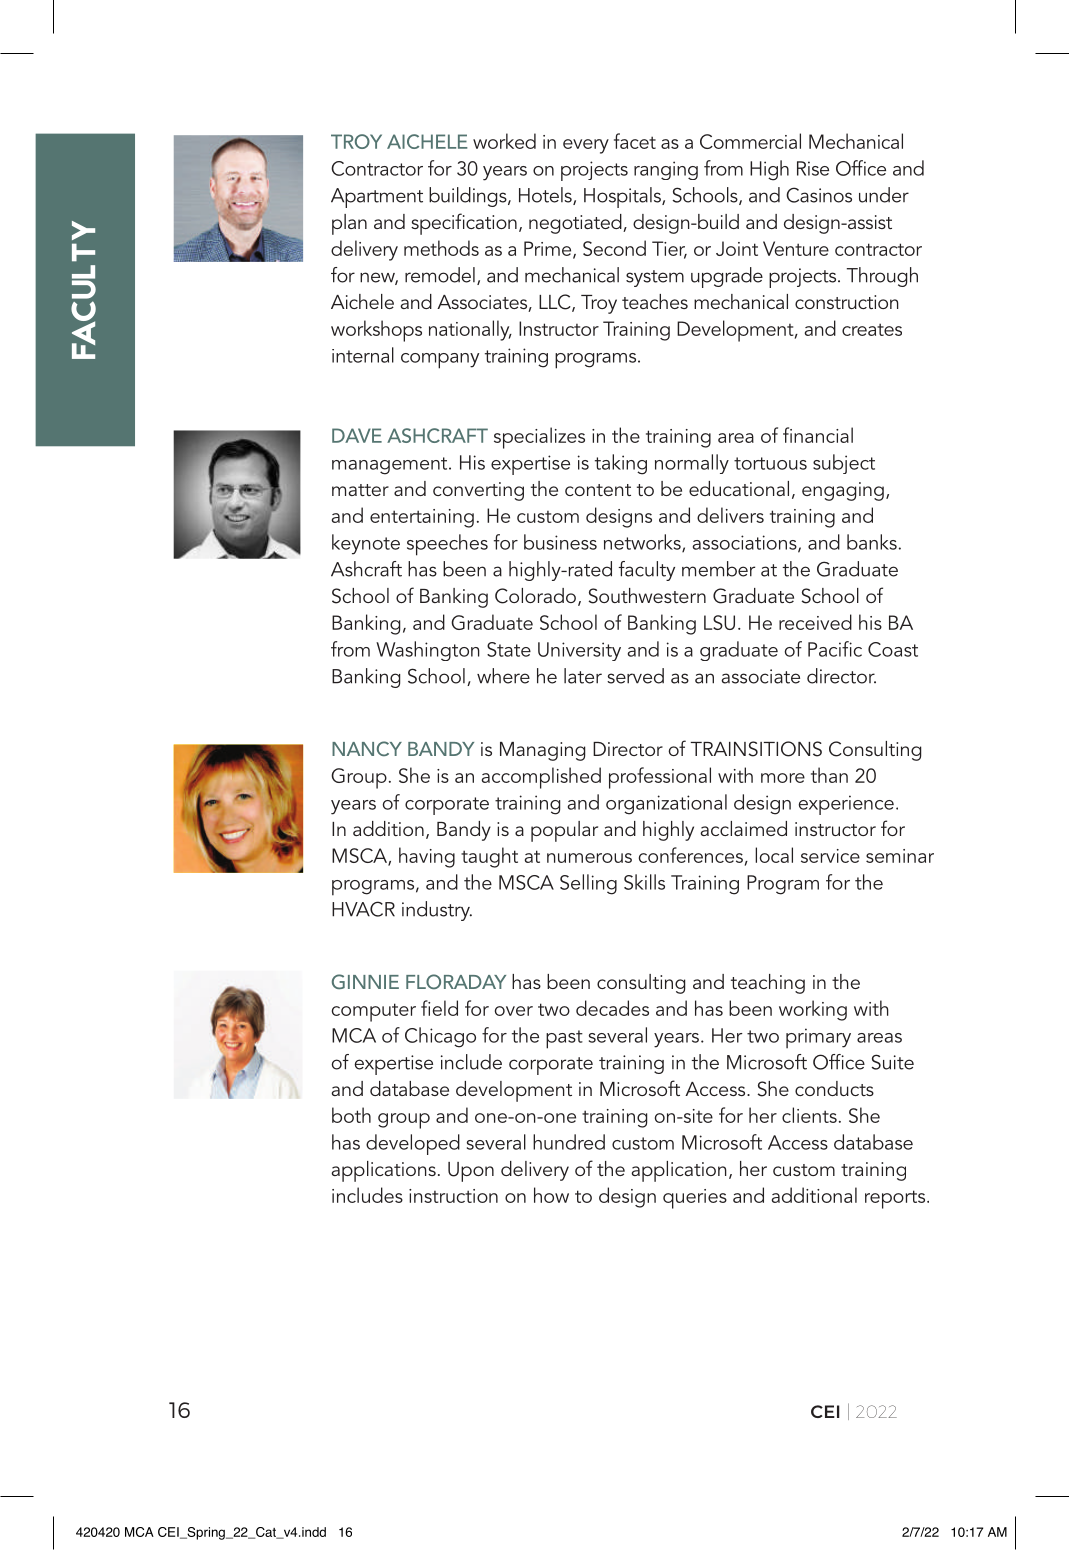 This page has width=1069, height=1550. I want to click on Rise, so click(813, 168).
